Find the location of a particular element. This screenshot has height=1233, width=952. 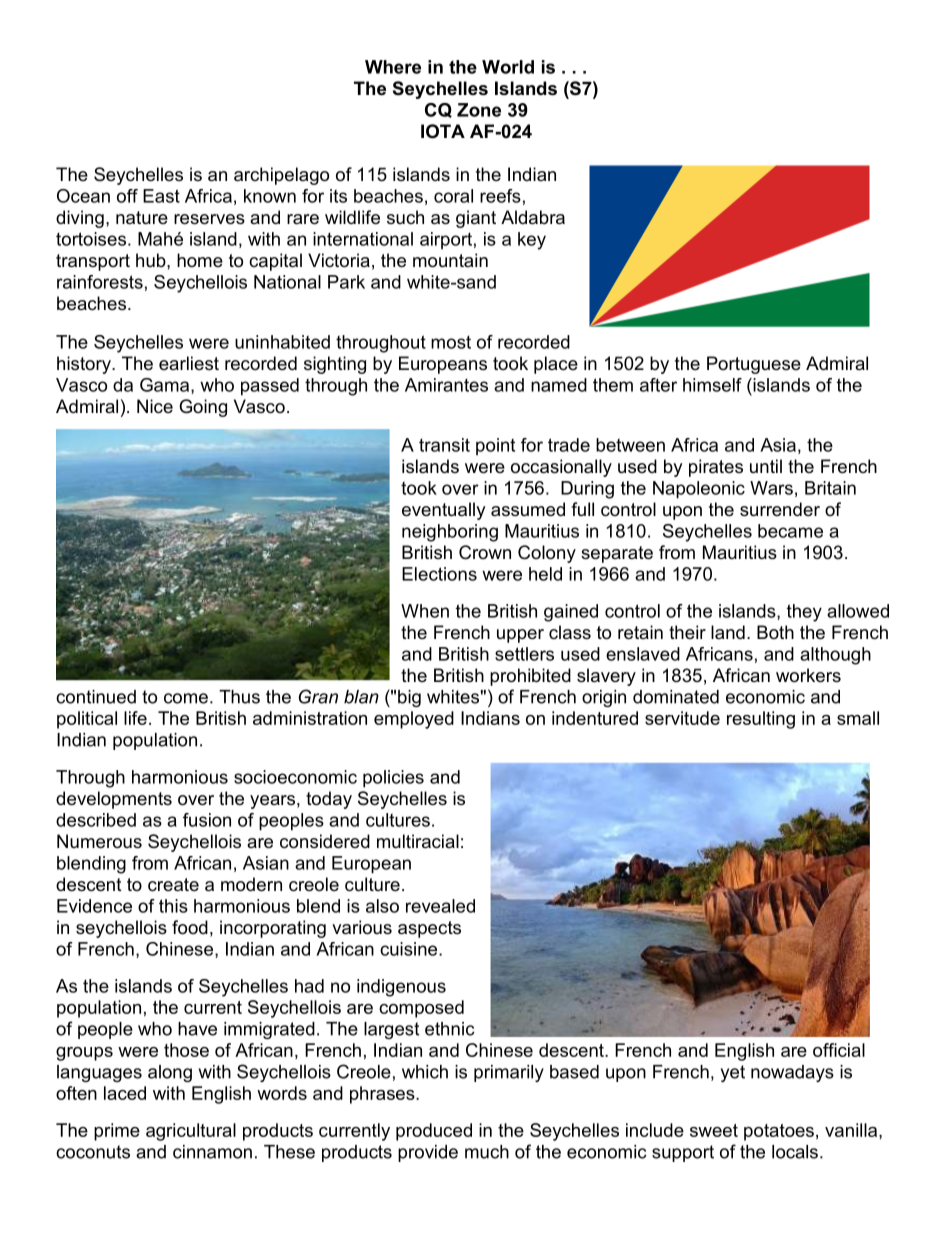

East is located at coordinates (161, 196).
